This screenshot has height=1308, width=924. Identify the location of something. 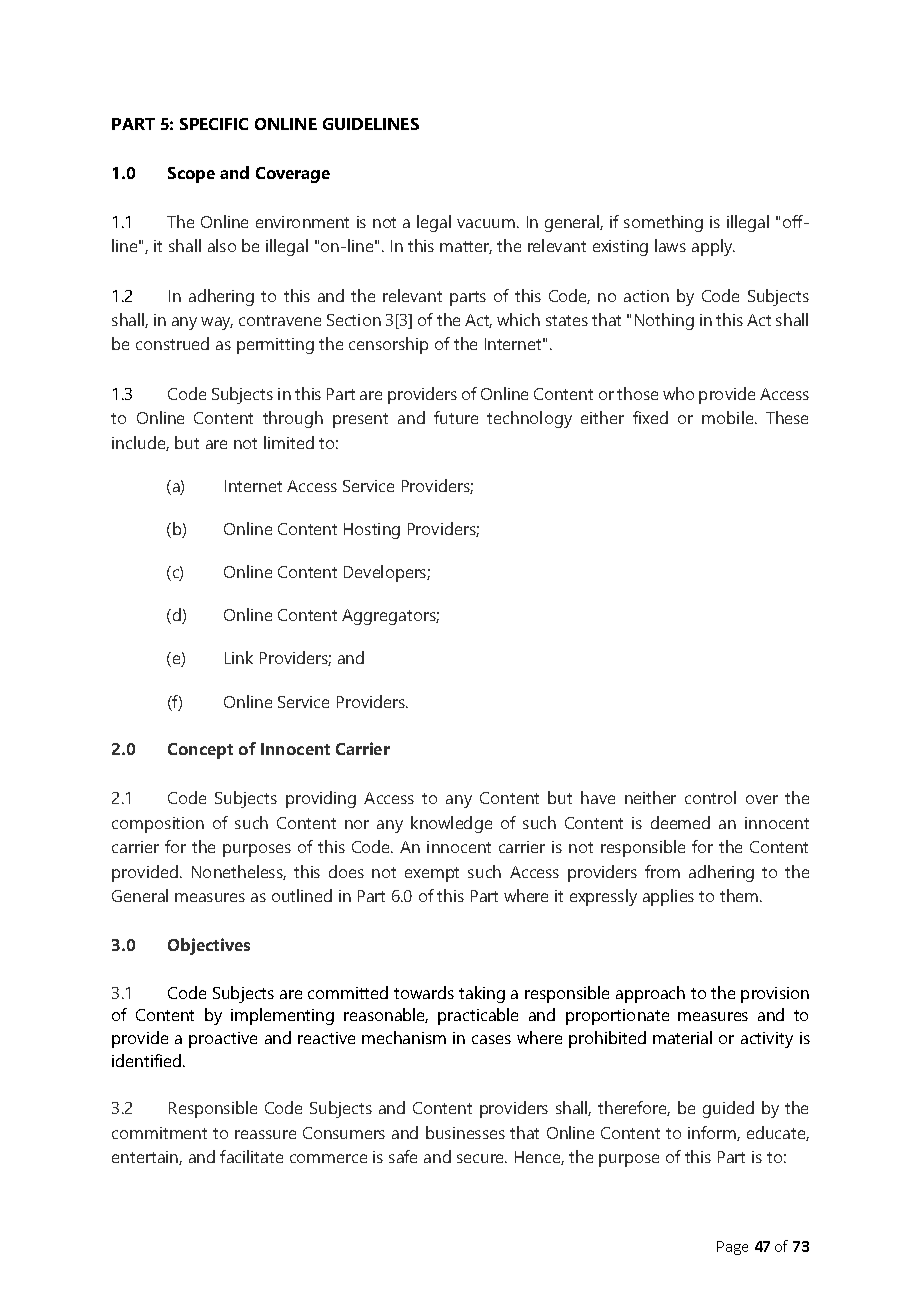
(663, 223).
